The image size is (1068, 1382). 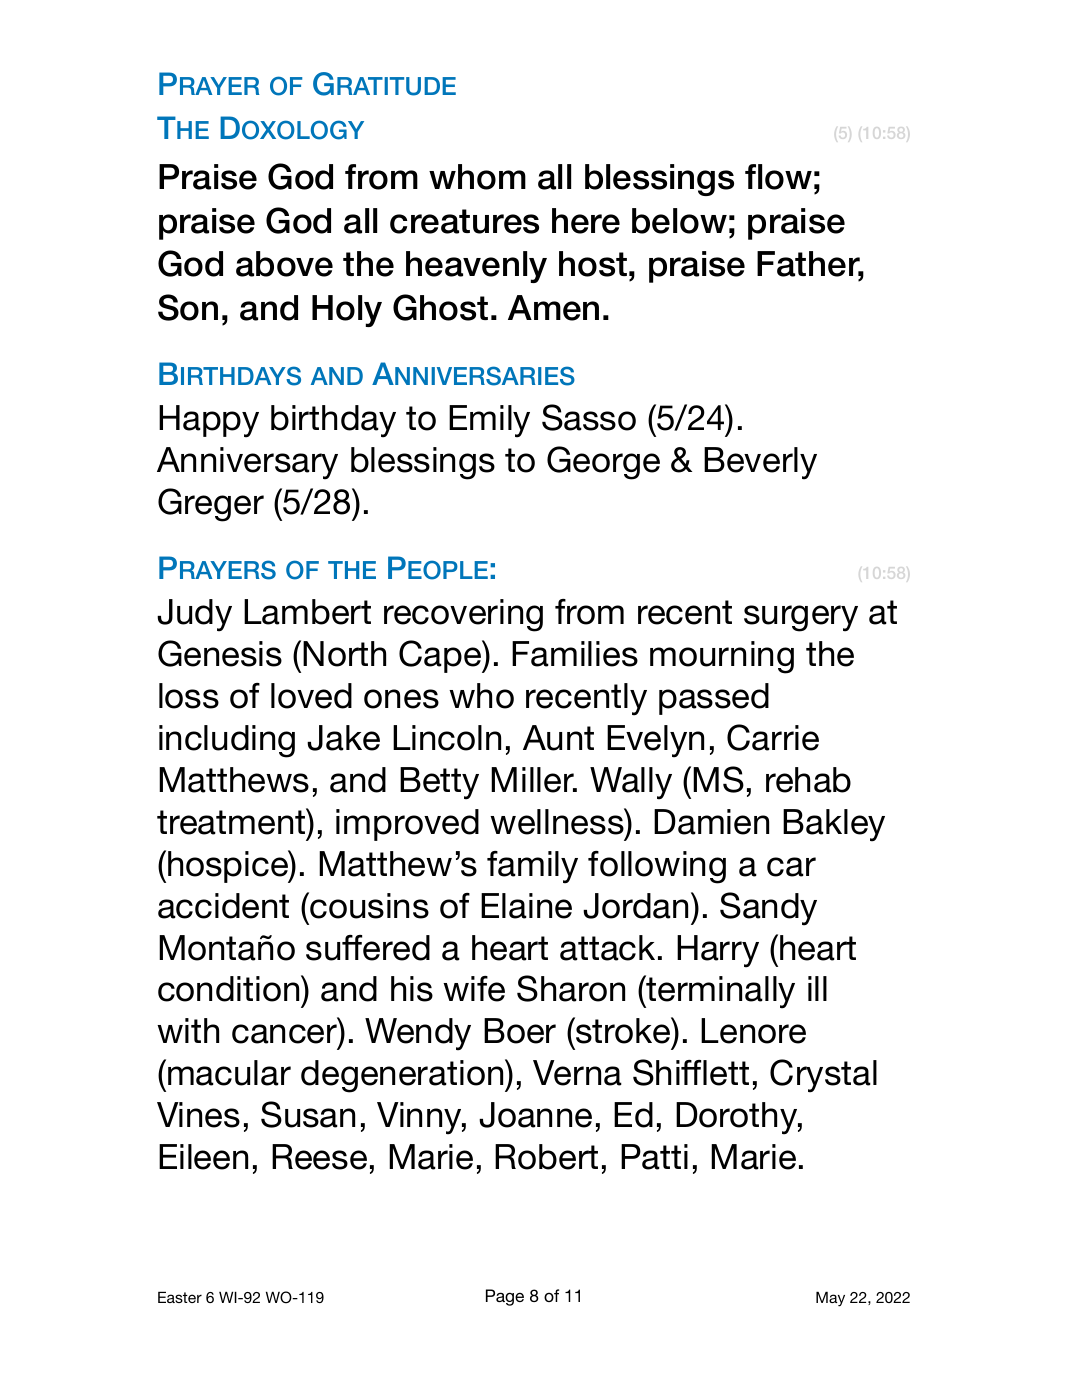 What do you see at coordinates (284, 264) in the document?
I see `above` at bounding box center [284, 264].
